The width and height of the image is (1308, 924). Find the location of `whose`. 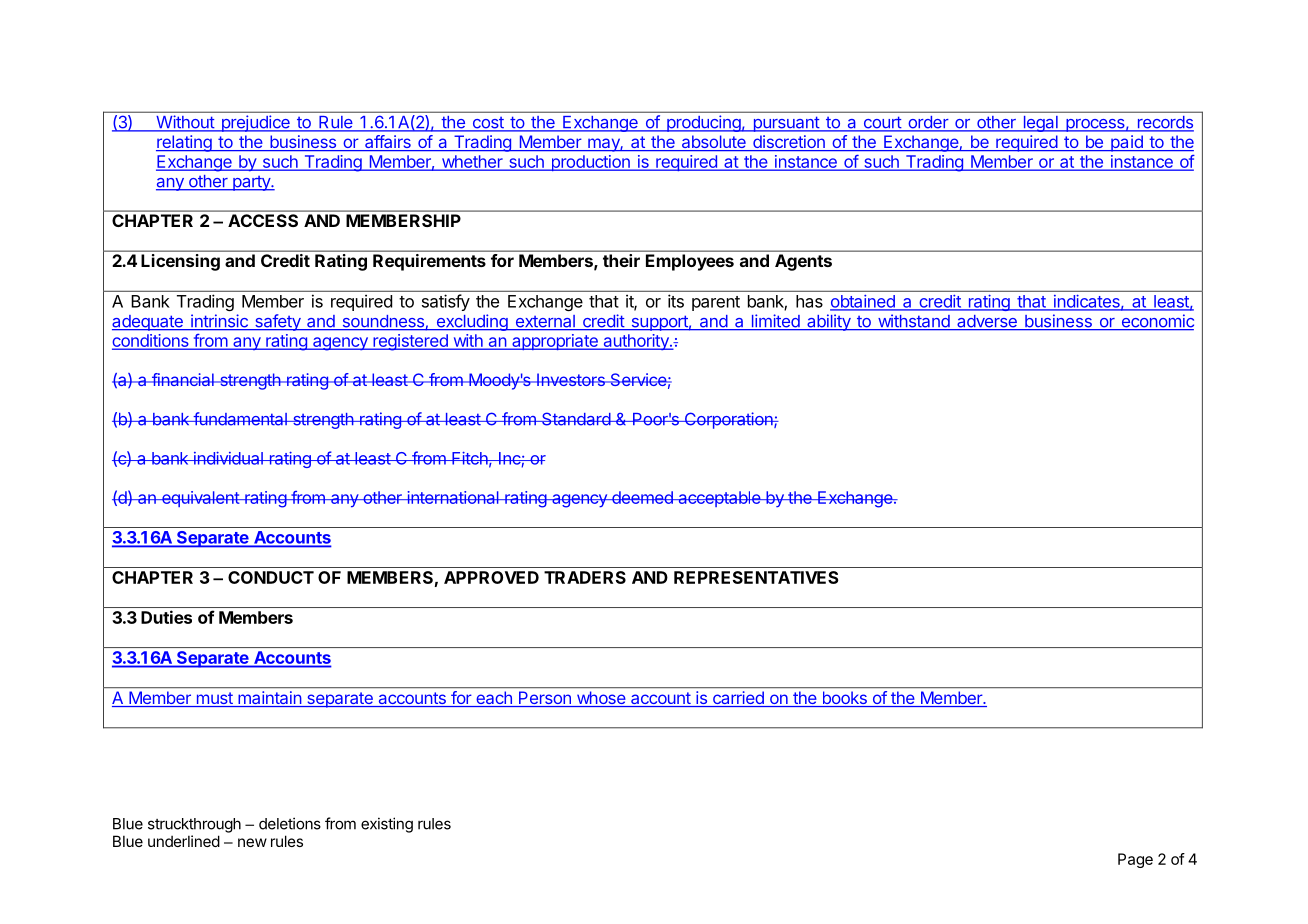

whose is located at coordinates (601, 699).
